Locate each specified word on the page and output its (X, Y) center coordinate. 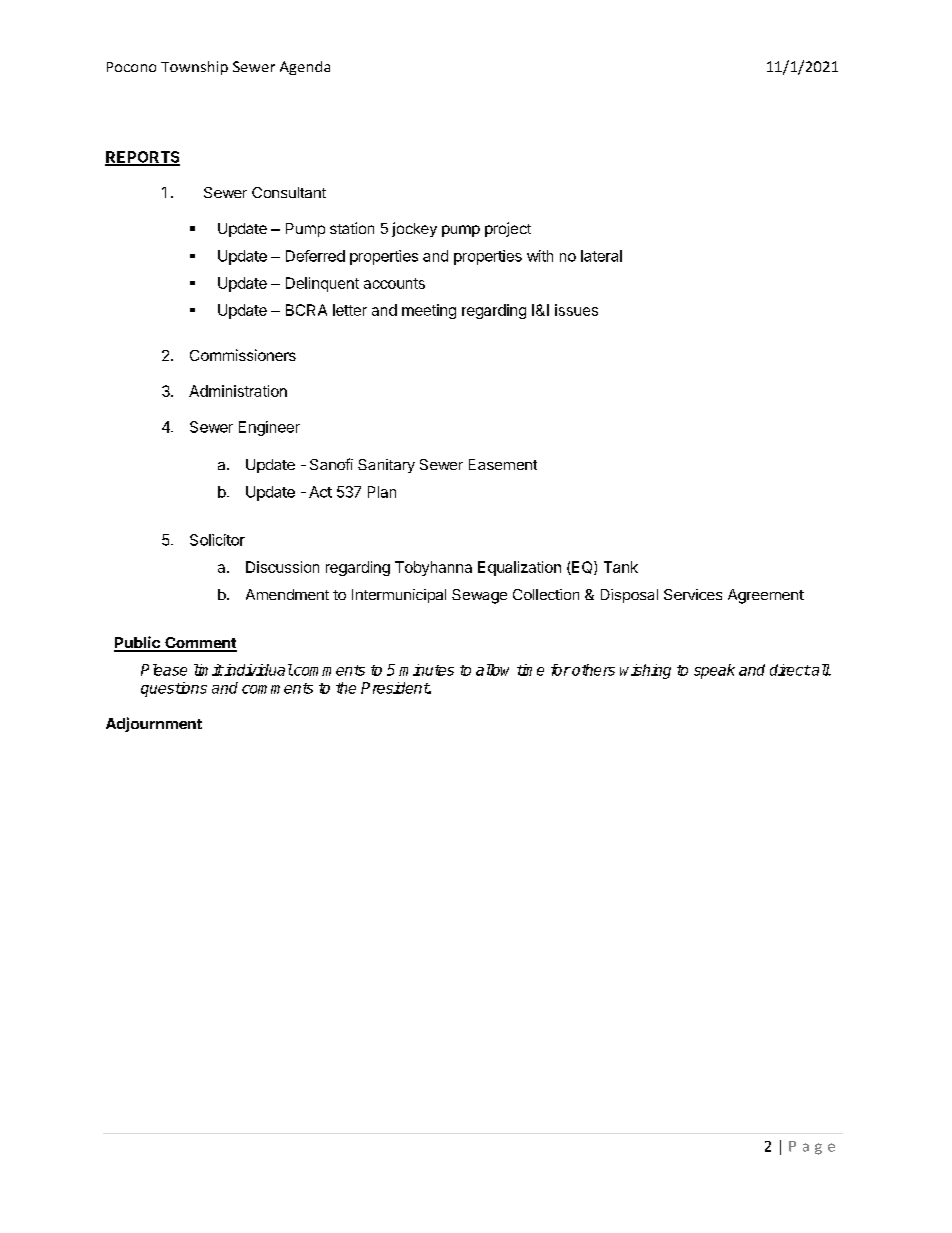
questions (174, 689)
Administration (238, 391)
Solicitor (217, 540)
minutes (426, 670)
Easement (503, 464)
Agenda (305, 68)
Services (693, 594)
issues (576, 310)
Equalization (519, 568)
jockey (414, 229)
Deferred (315, 256)
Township (194, 68)
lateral (601, 256)
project (508, 229)
